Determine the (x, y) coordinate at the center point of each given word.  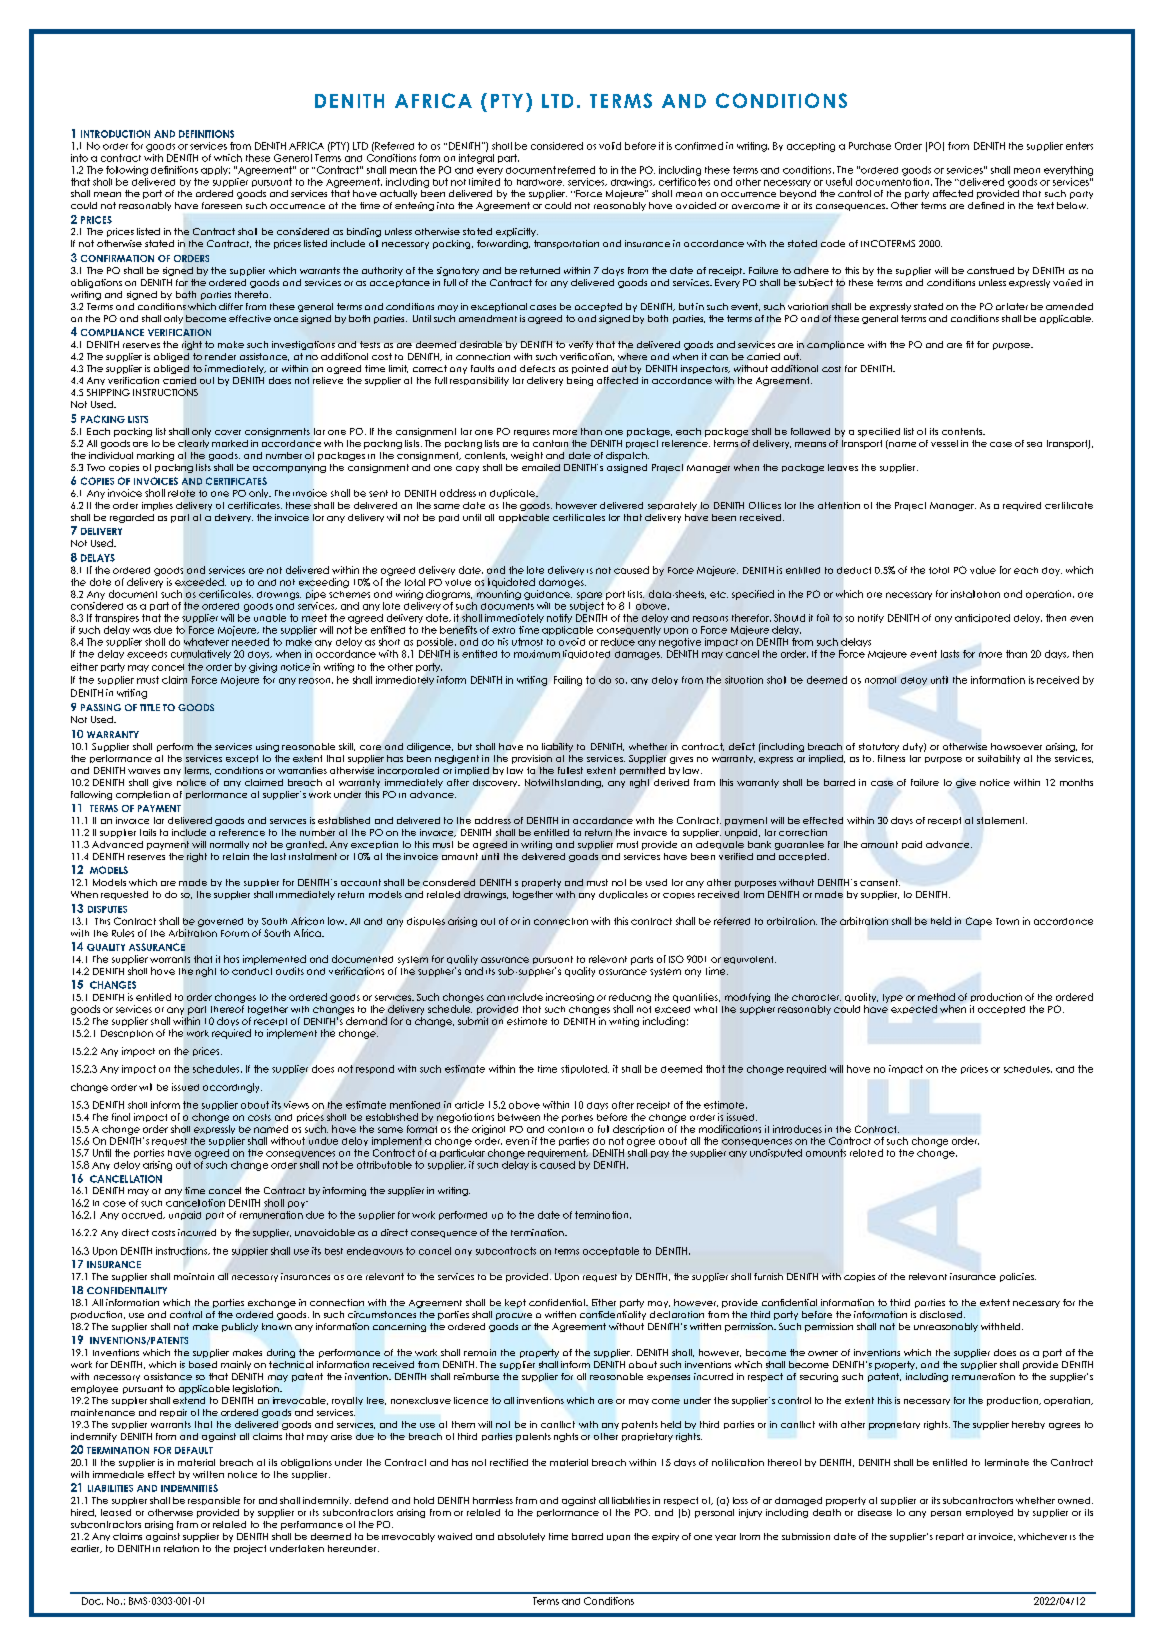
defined (986, 205)
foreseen (222, 205)
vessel (944, 443)
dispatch (627, 456)
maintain (194, 1276)
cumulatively (201, 654)
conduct (252, 971)
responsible (214, 1501)
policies (1018, 1277)
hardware (540, 182)
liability (557, 747)
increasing (570, 998)
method (936, 997)
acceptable (611, 1251)
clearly (193, 444)
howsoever (1016, 746)
